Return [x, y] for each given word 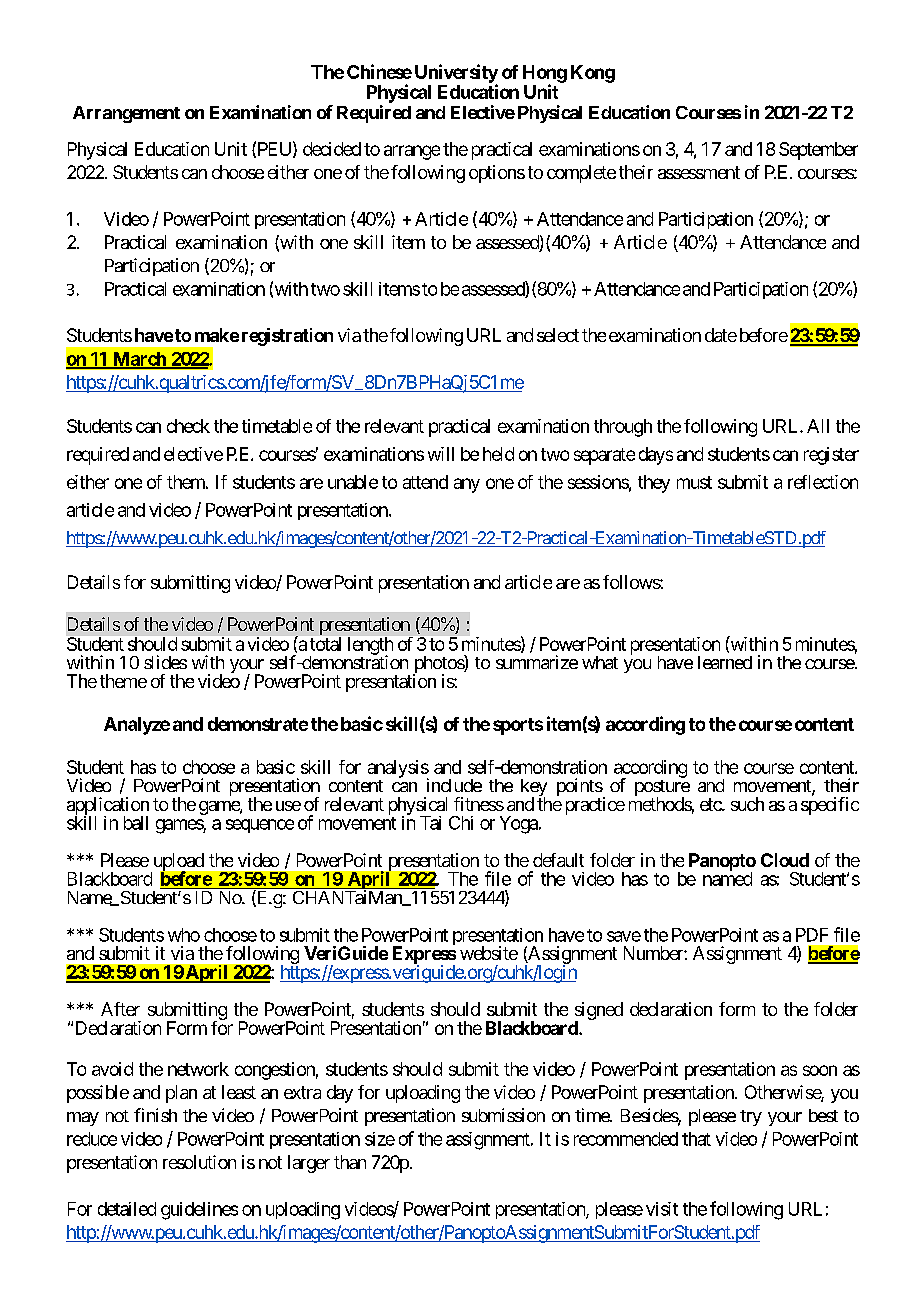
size [380, 1139]
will [441, 454]
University [456, 74]
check [188, 426]
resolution [199, 1162]
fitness [479, 804]
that [696, 1139]
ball [136, 823]
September [818, 151]
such [747, 804]
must [694, 482]
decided [332, 149]
